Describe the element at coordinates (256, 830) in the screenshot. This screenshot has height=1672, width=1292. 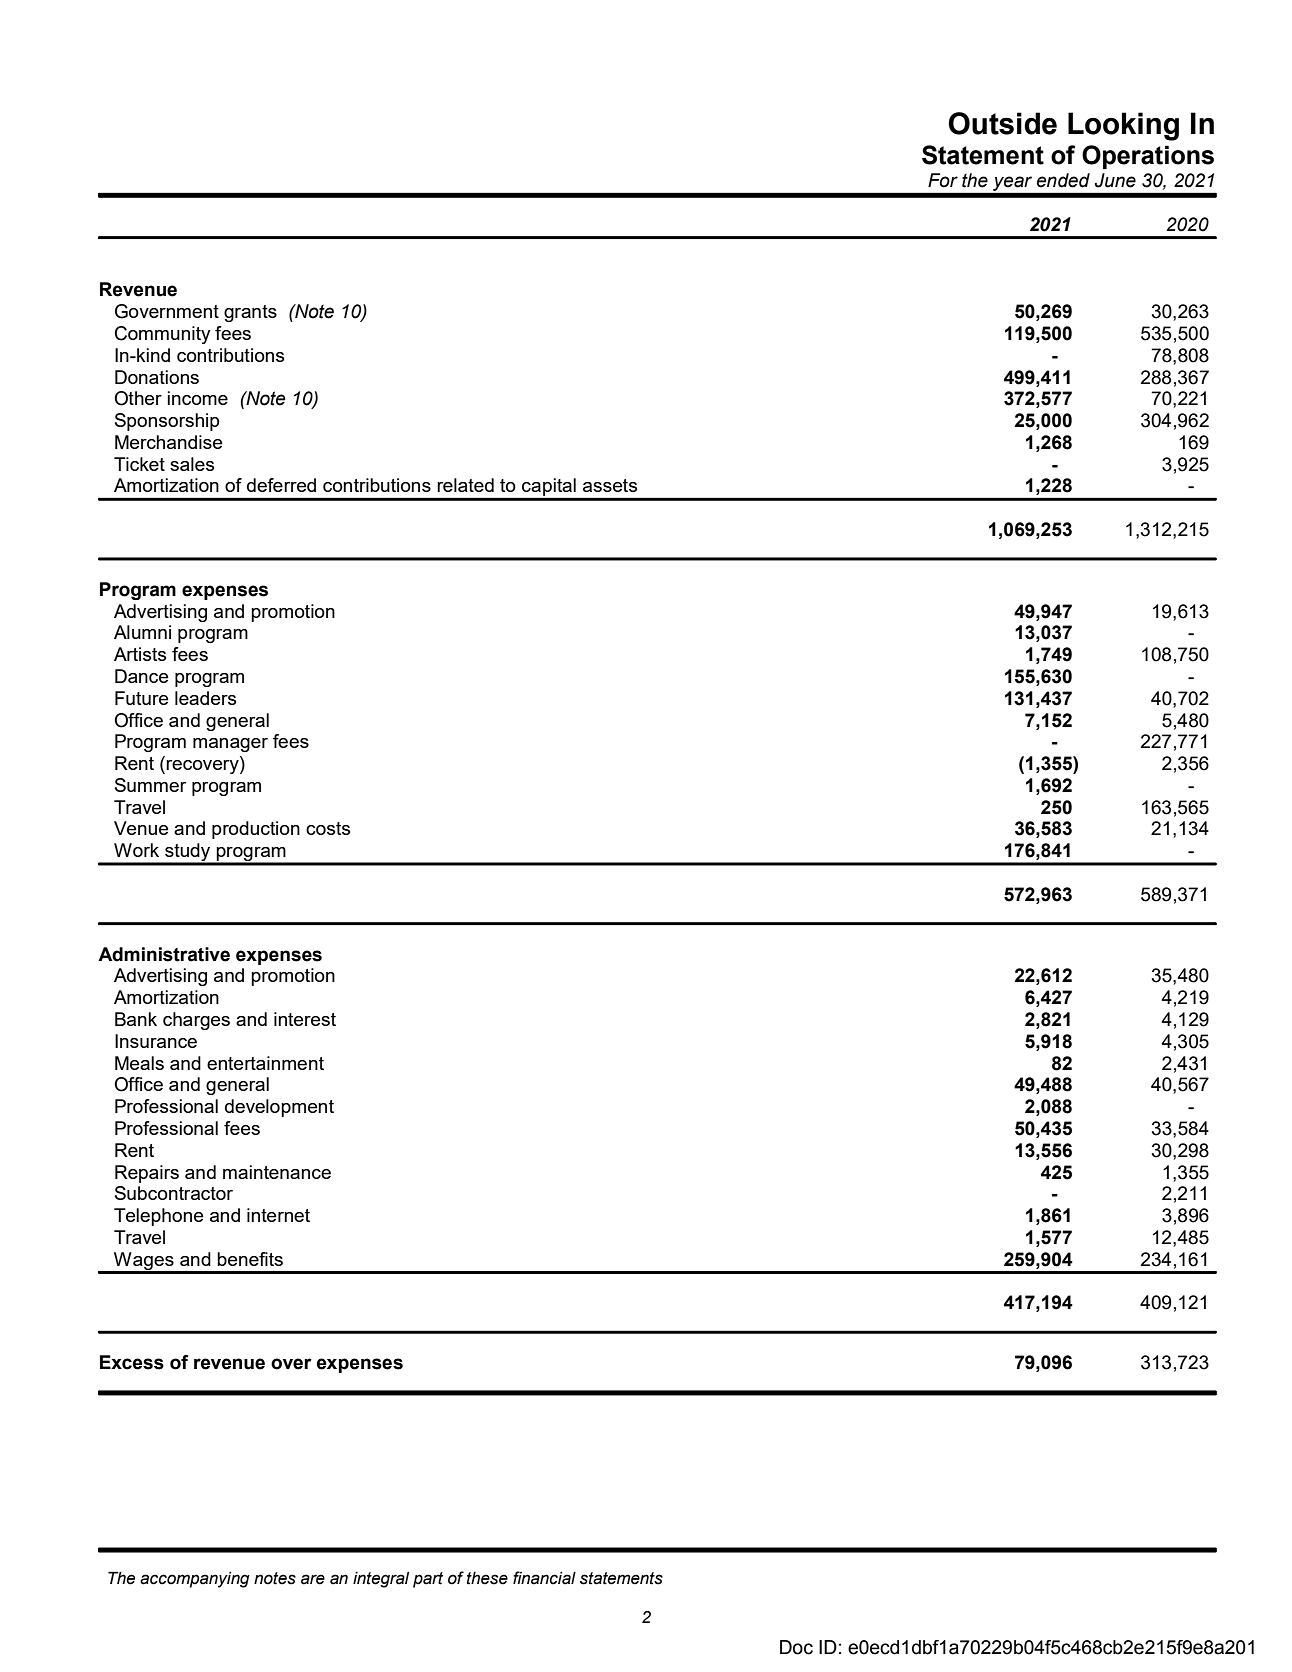
I see `production` at that location.
